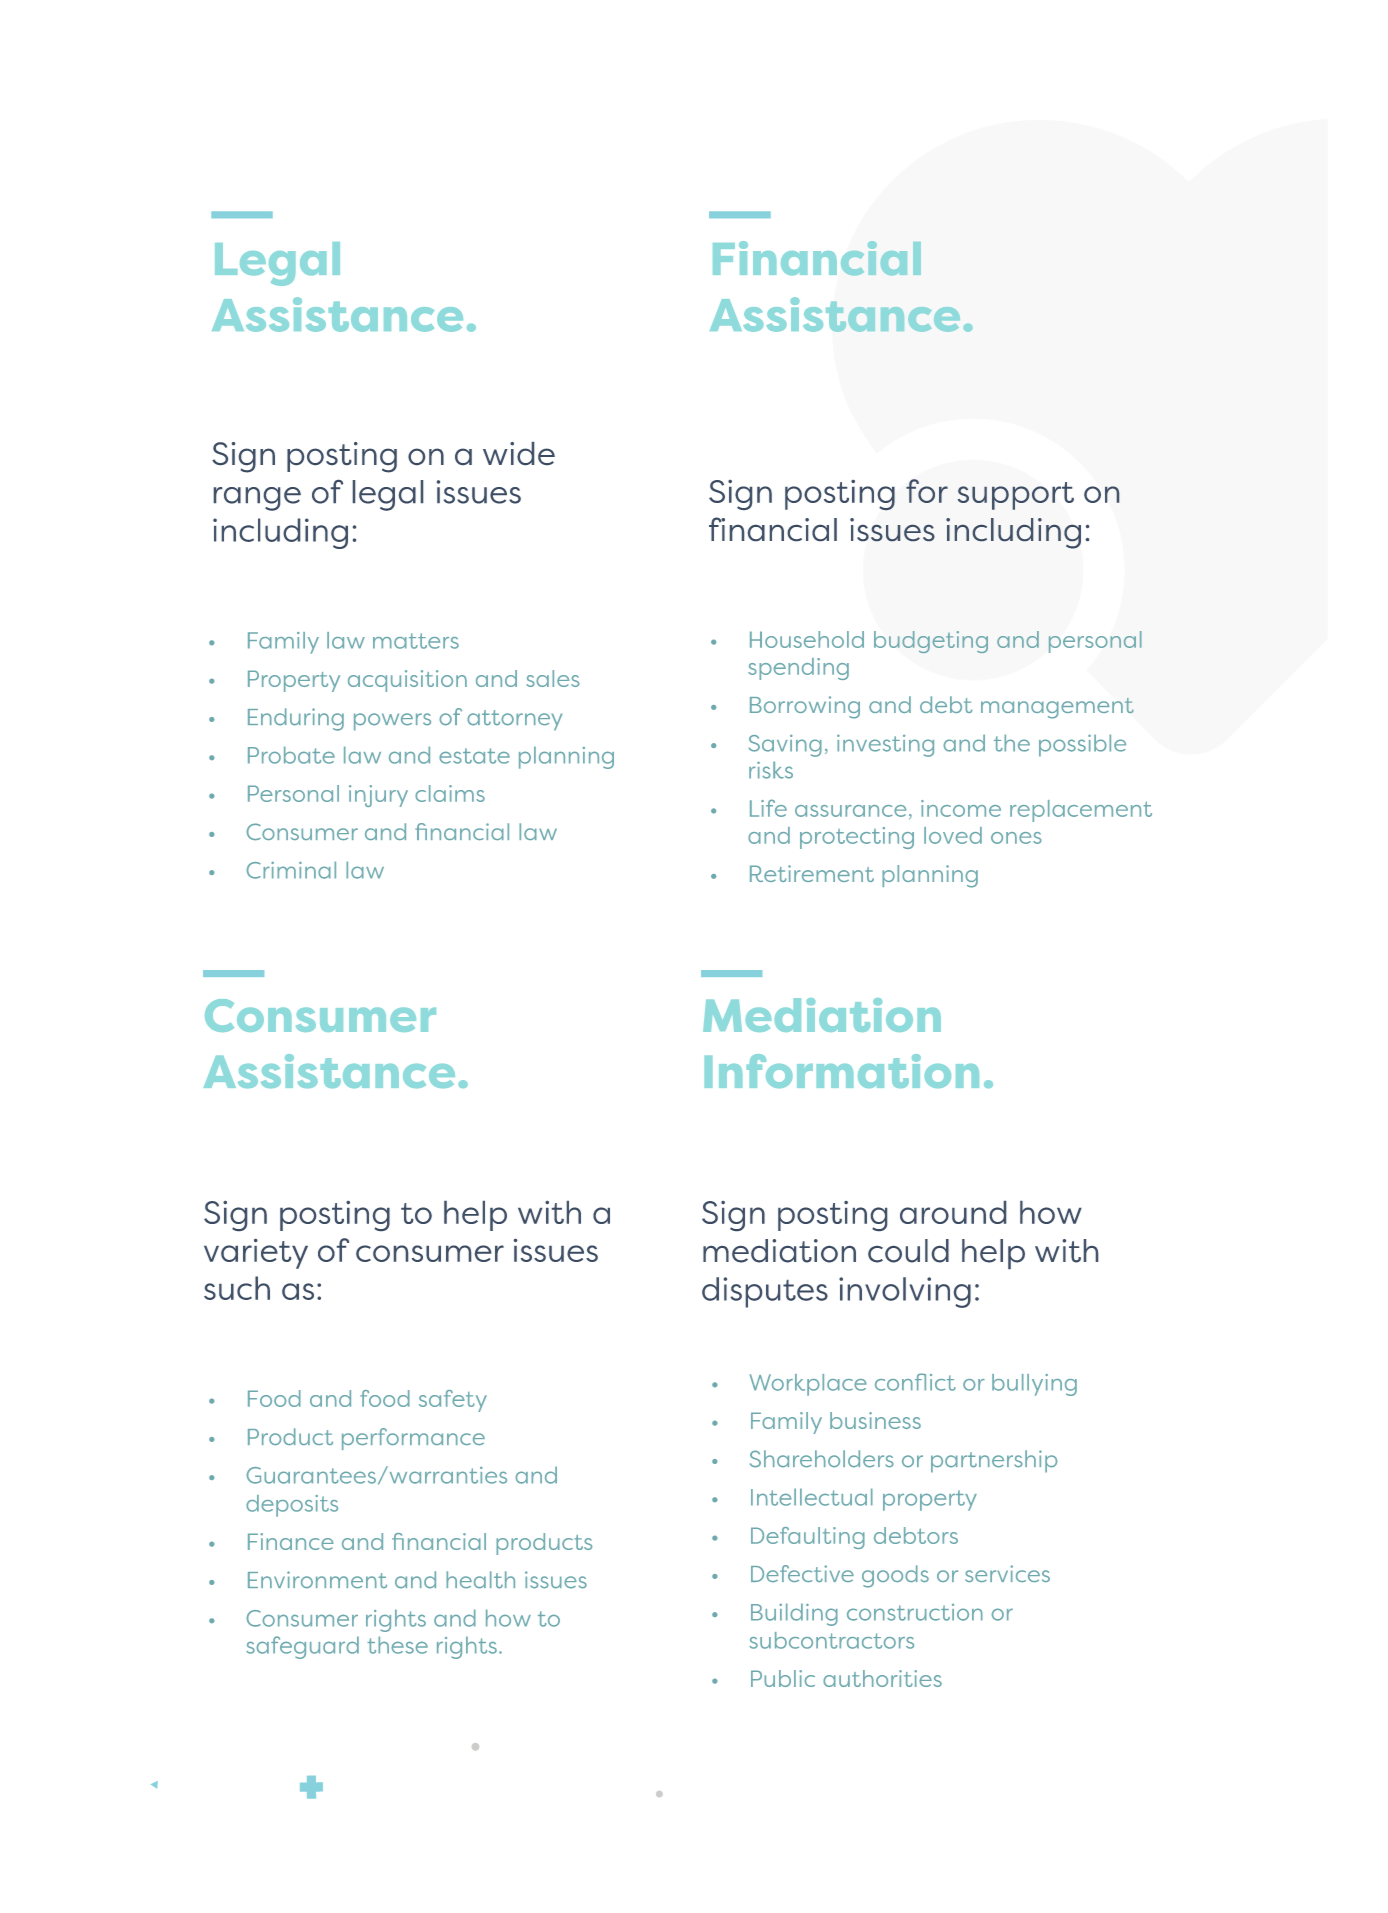  What do you see at coordinates (1016, 496) in the image?
I see `support` at bounding box center [1016, 496].
